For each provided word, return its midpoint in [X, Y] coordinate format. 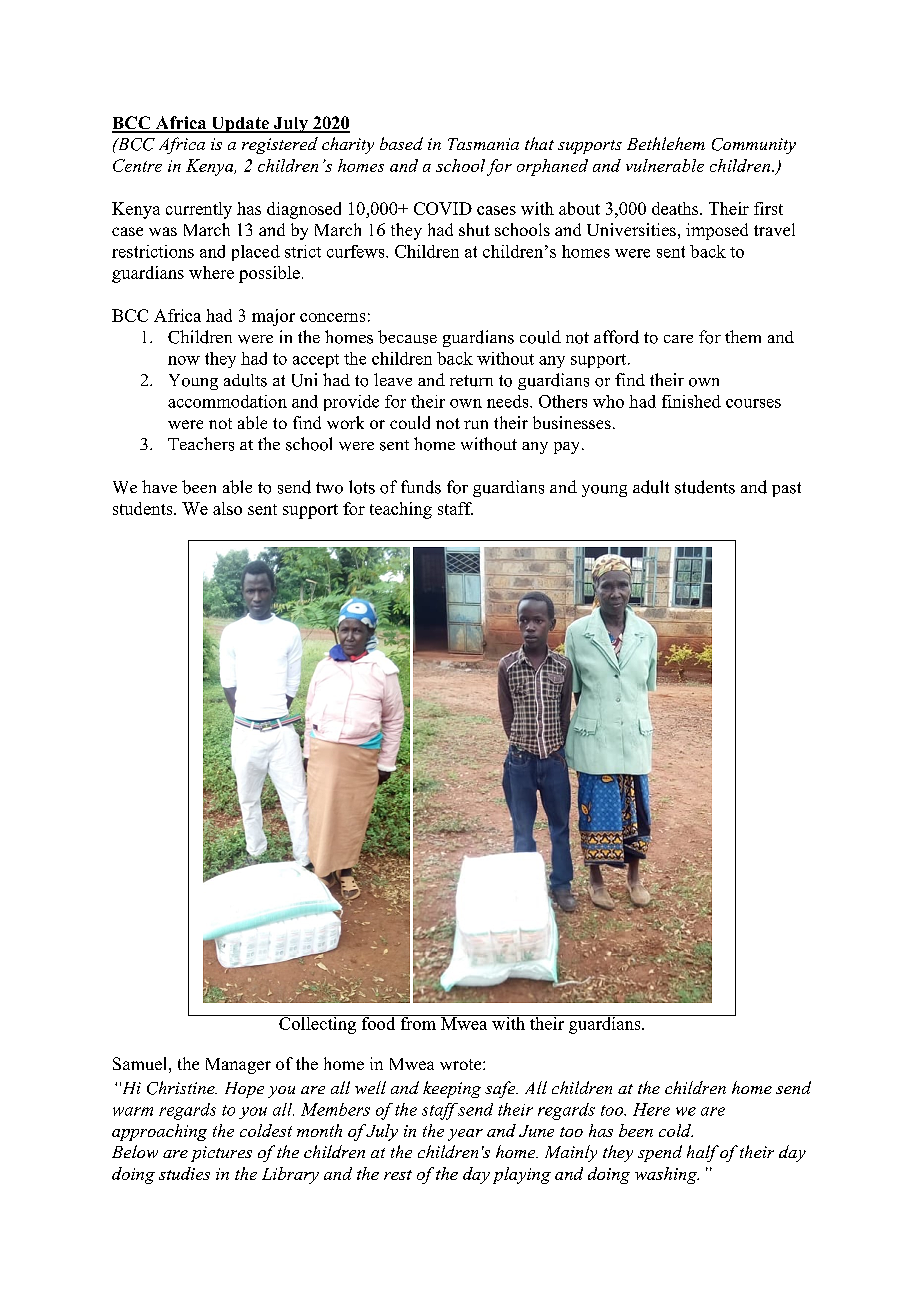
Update [240, 125]
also [227, 508]
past [786, 489]
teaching [401, 510]
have [159, 486]
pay [566, 448]
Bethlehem [666, 143]
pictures [221, 1154]
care [678, 339]
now [184, 360]
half [703, 1153]
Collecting [318, 1024]
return [471, 381]
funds [421, 487]
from [418, 1022]
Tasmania [483, 144]
